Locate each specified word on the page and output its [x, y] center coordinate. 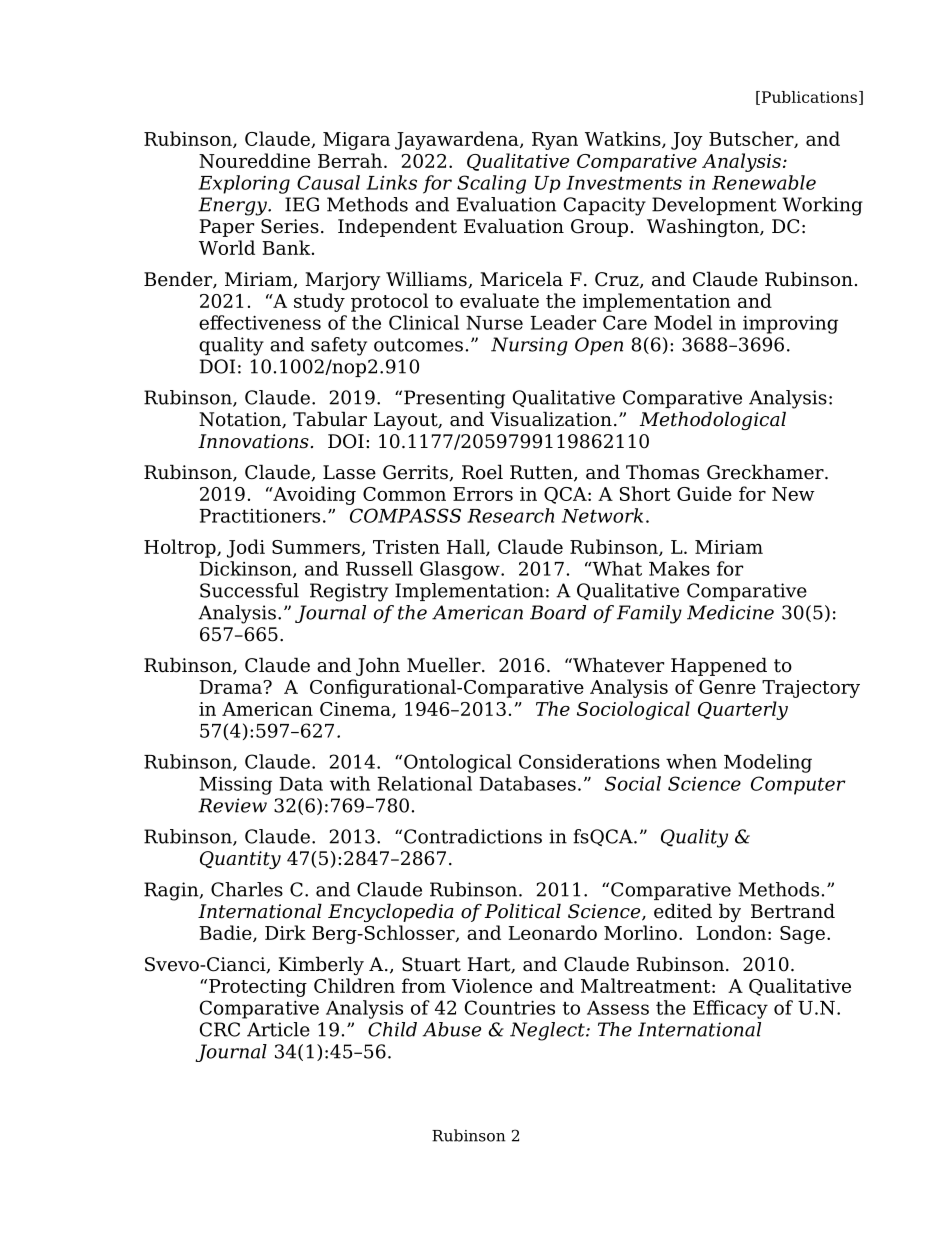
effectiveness [260, 322]
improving [790, 325]
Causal [328, 182]
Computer [798, 785]
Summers [317, 548]
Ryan [555, 141]
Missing [235, 786]
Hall [467, 547]
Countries [510, 1007]
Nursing [529, 346]
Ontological [458, 763]
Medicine [730, 612]
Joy [687, 141]
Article [278, 1029]
